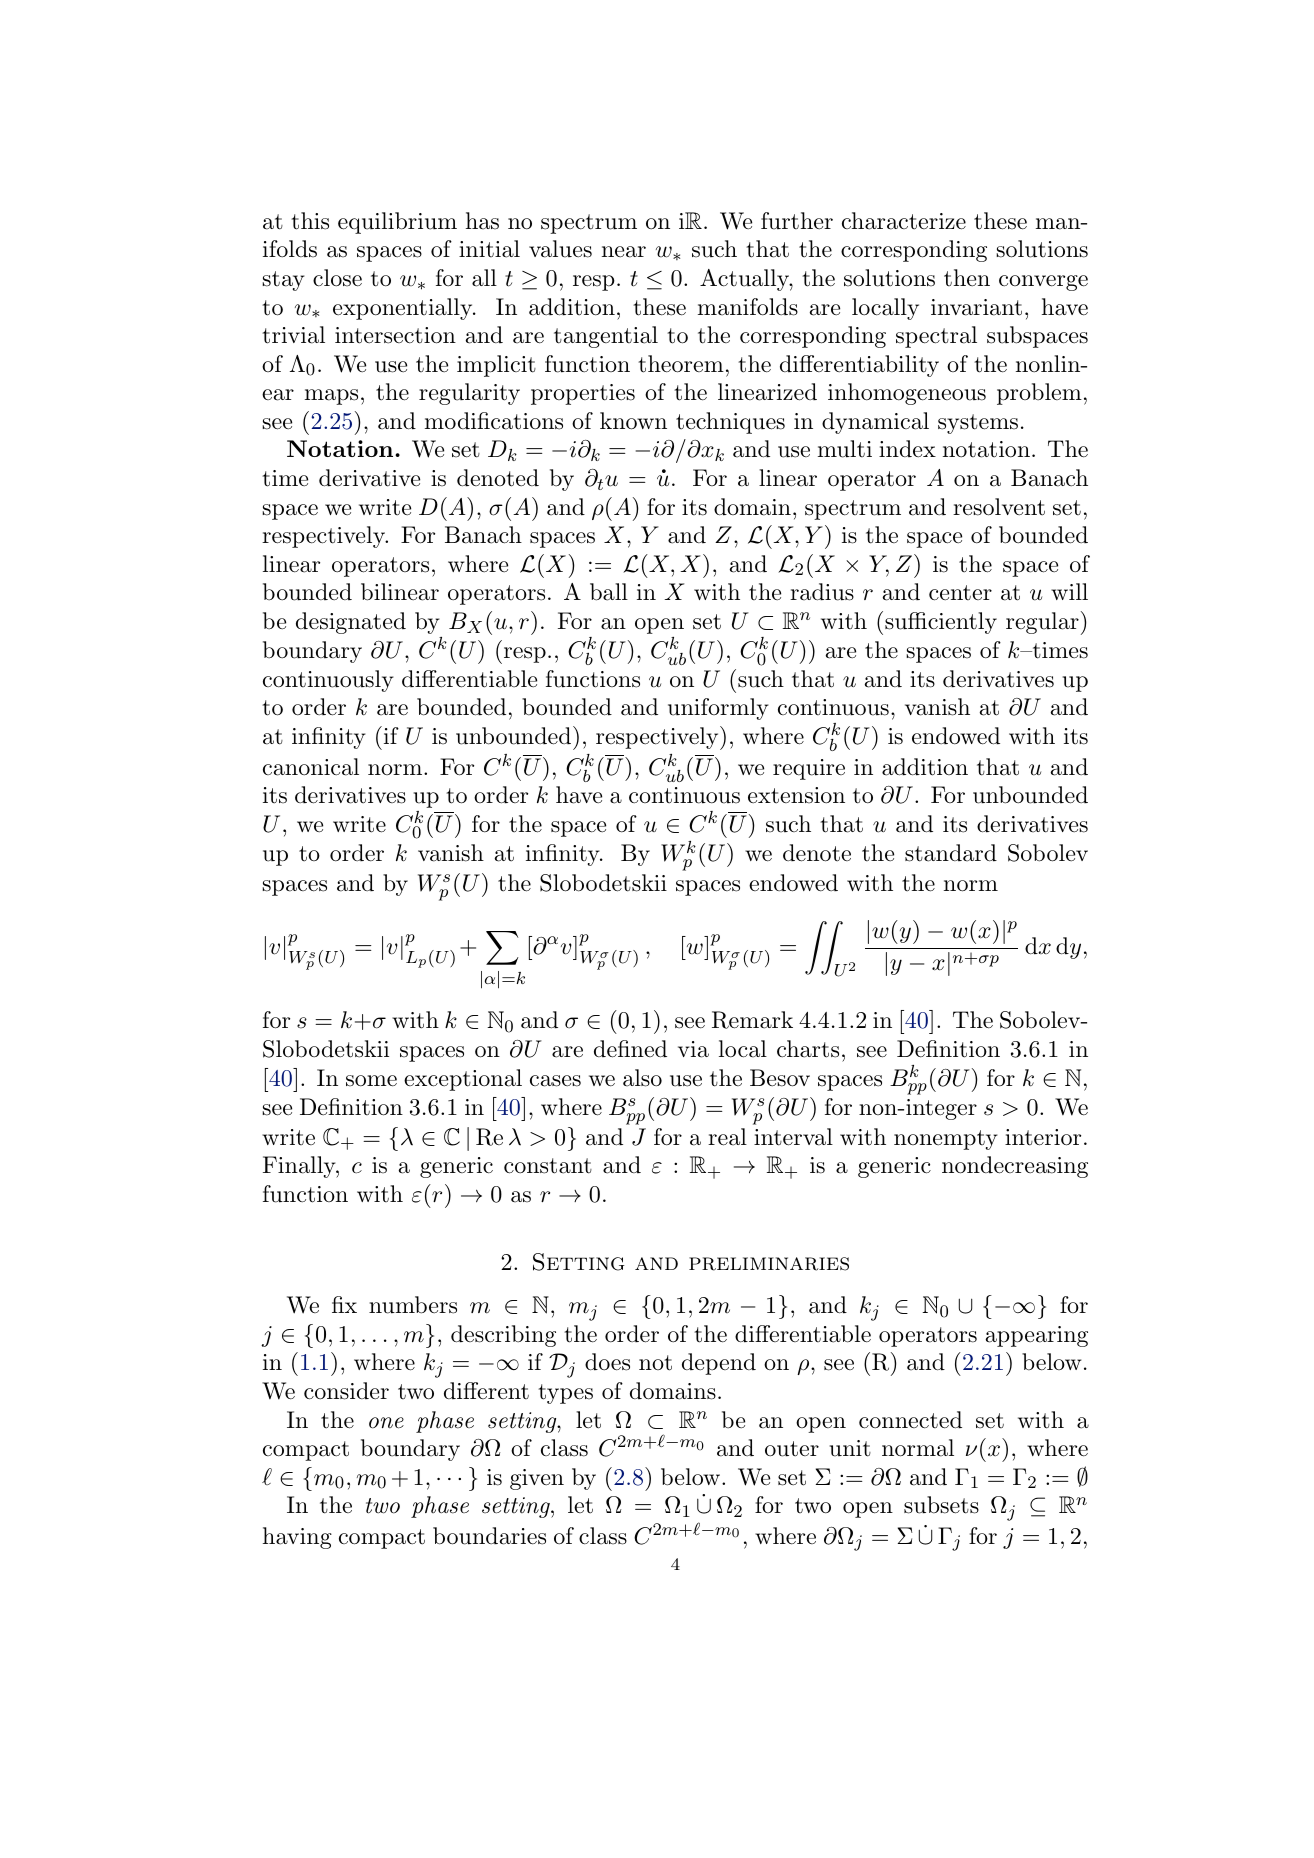  Describe the element at coordinates (951, 853) in the screenshot. I see `standard` at that location.
